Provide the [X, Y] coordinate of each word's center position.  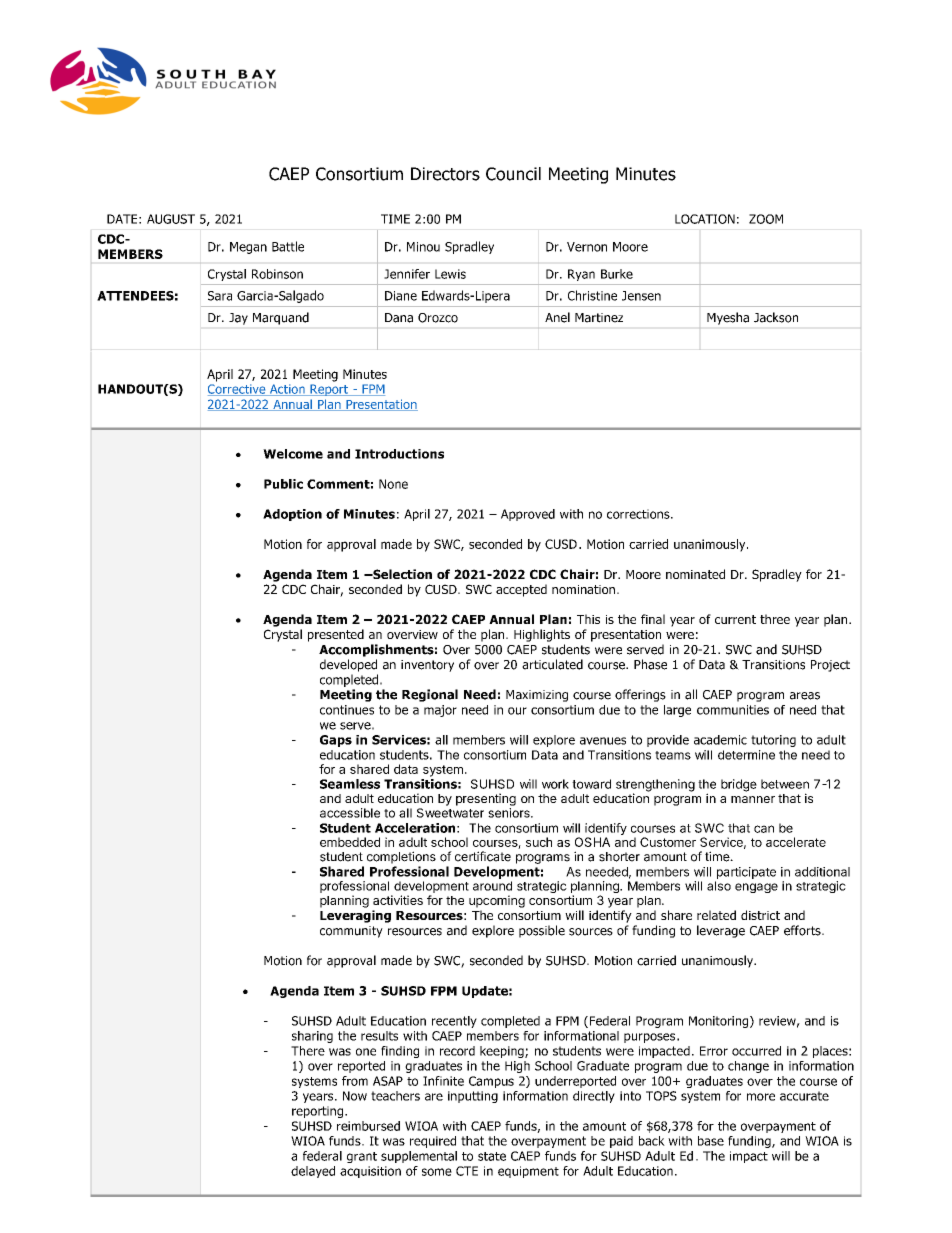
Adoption [292, 515]
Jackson [776, 317]
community [351, 932]
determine [746, 755]
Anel [557, 317]
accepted [521, 590]
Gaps [336, 741]
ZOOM [766, 219]
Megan [248, 248]
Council [513, 174]
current [735, 619]
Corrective [238, 390]
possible [542, 931]
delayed [313, 1172]
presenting [486, 799]
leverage [721, 931]
